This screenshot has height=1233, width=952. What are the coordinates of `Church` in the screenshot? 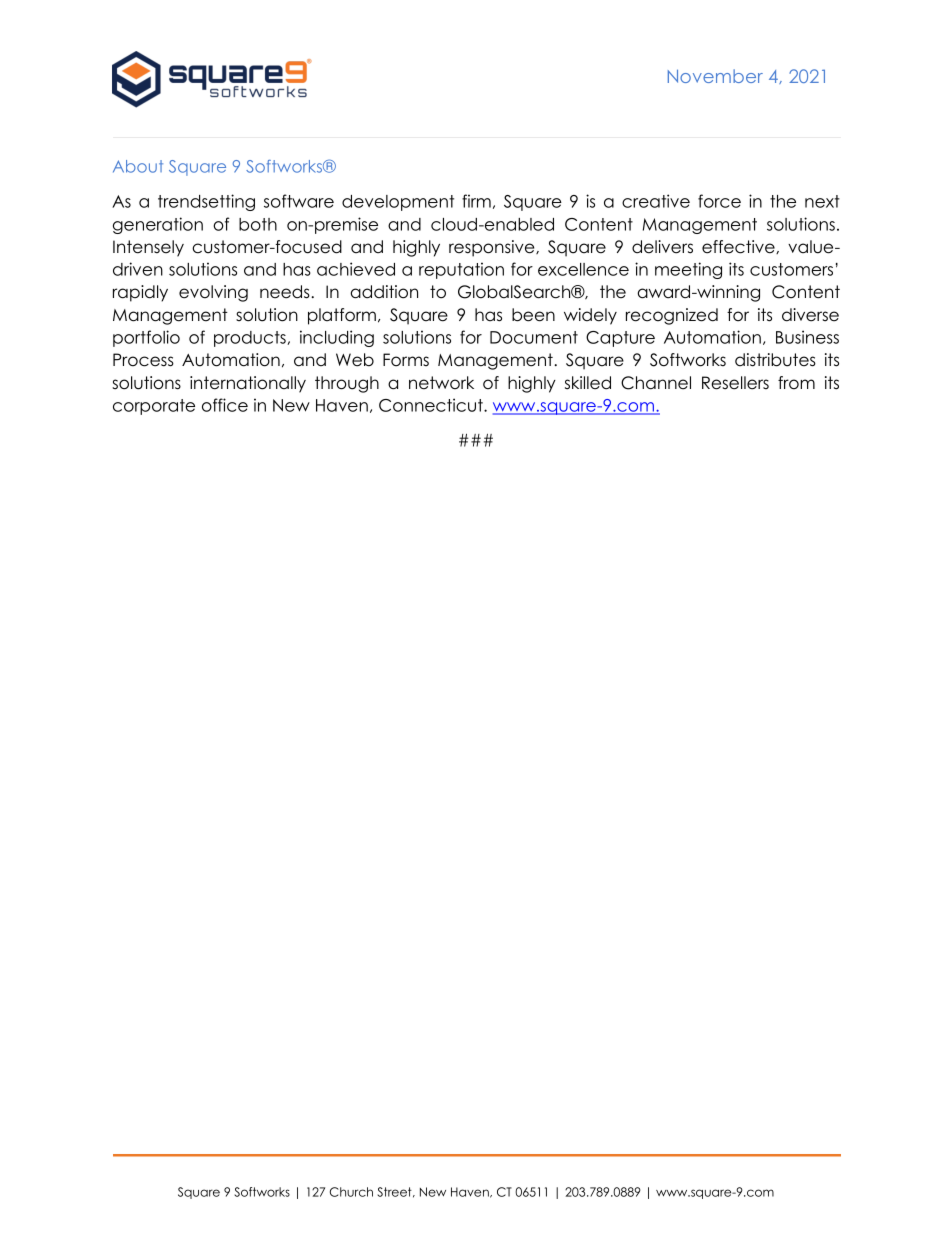 It's located at (351, 1192).
